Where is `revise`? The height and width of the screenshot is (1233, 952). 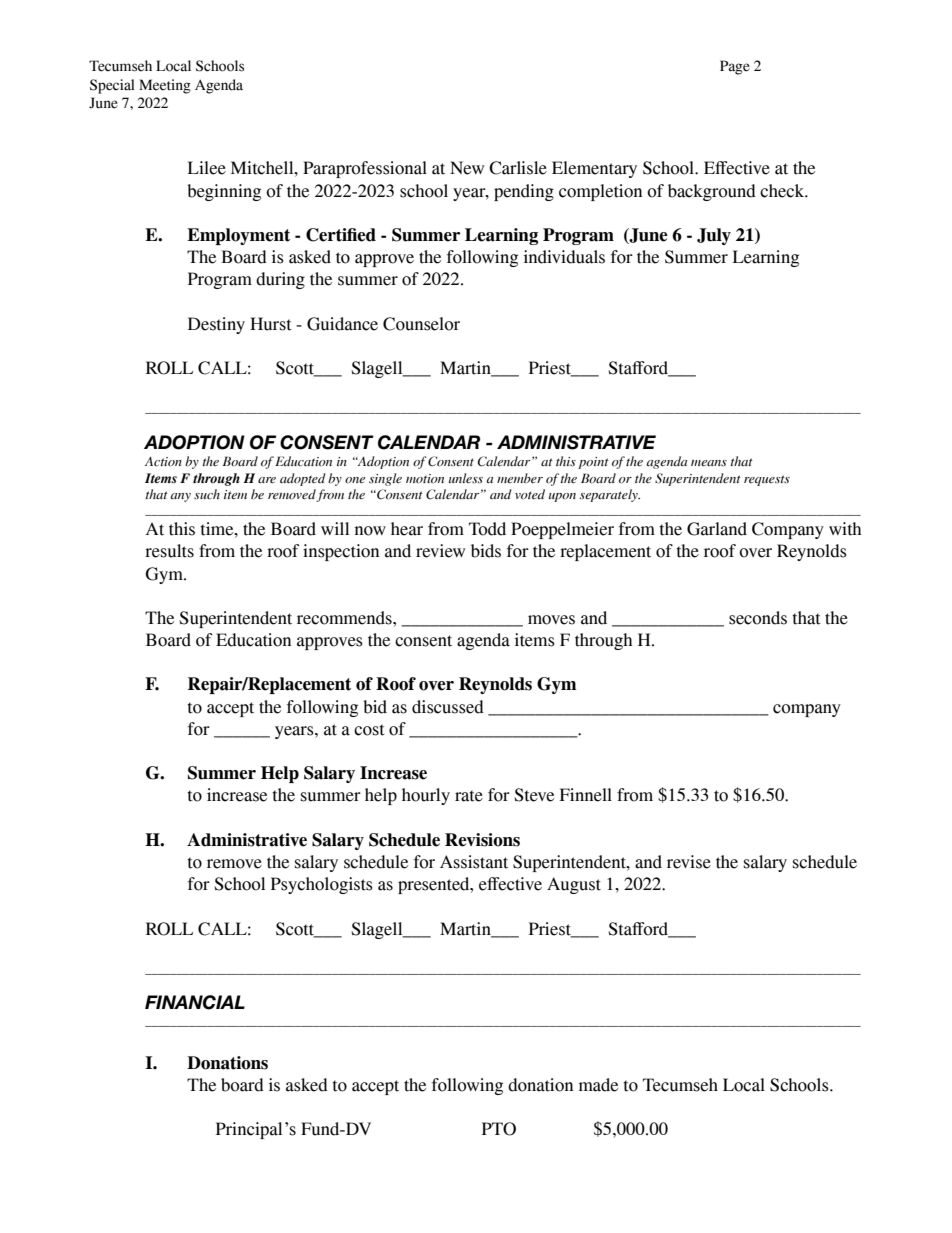 revise is located at coordinates (689, 862).
